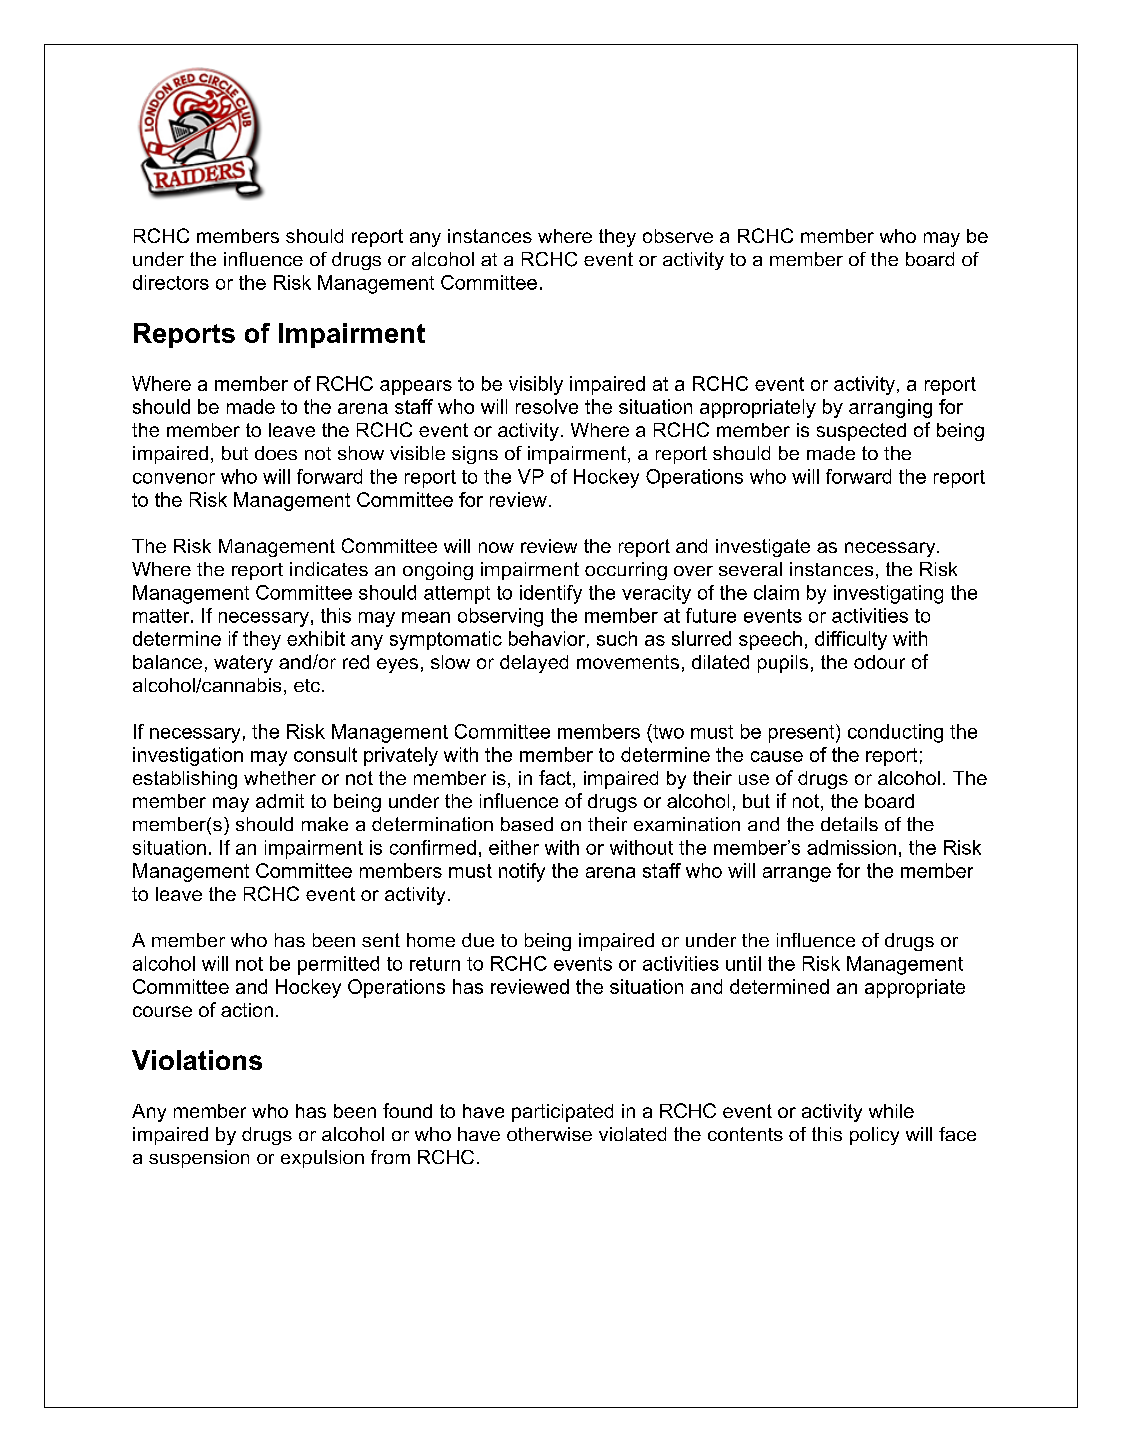 This document has height=1452, width=1122. Describe the element at coordinates (171, 282) in the document. I see `directors` at that location.
